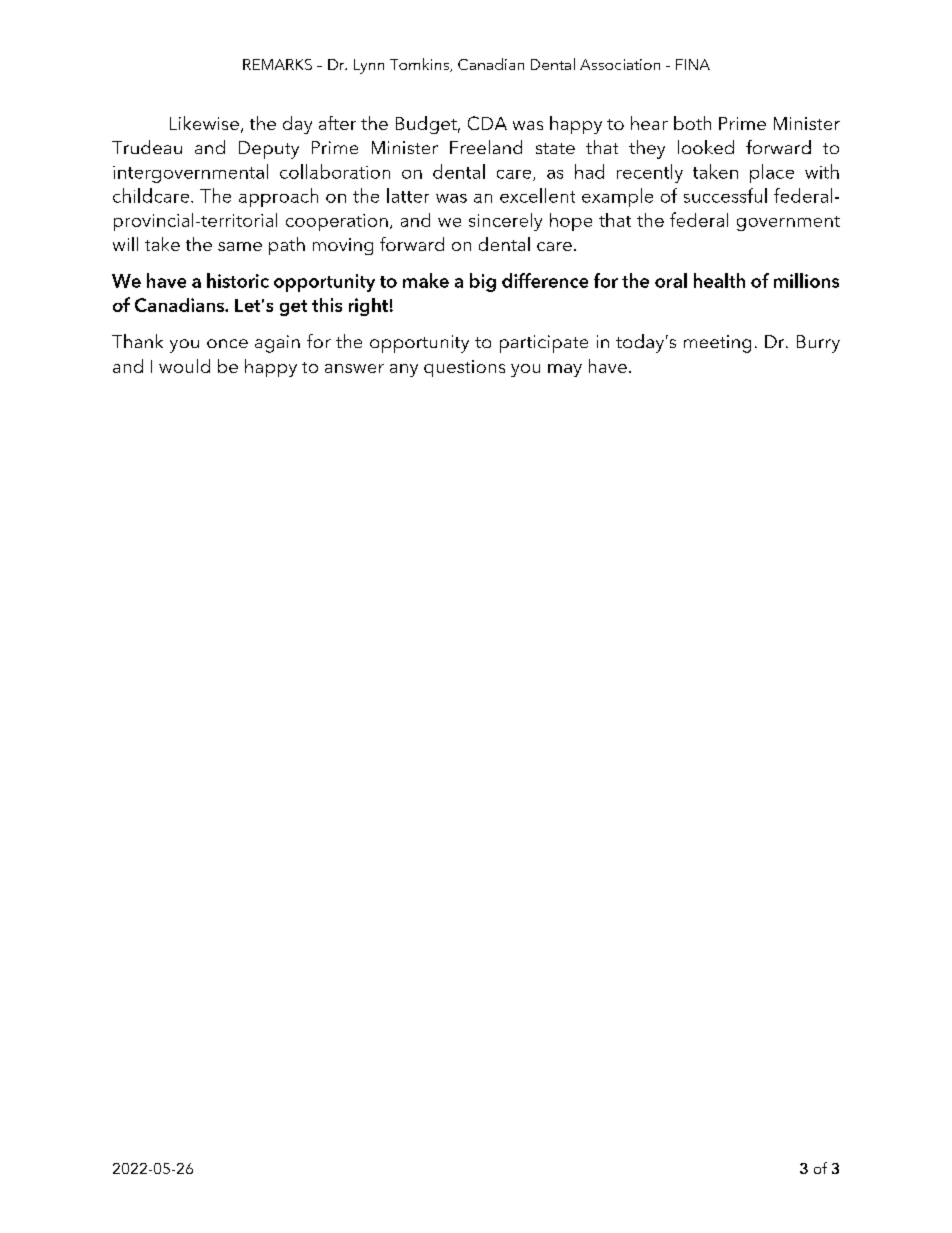  Describe the element at coordinates (184, 366) in the document. I see `would` at that location.
